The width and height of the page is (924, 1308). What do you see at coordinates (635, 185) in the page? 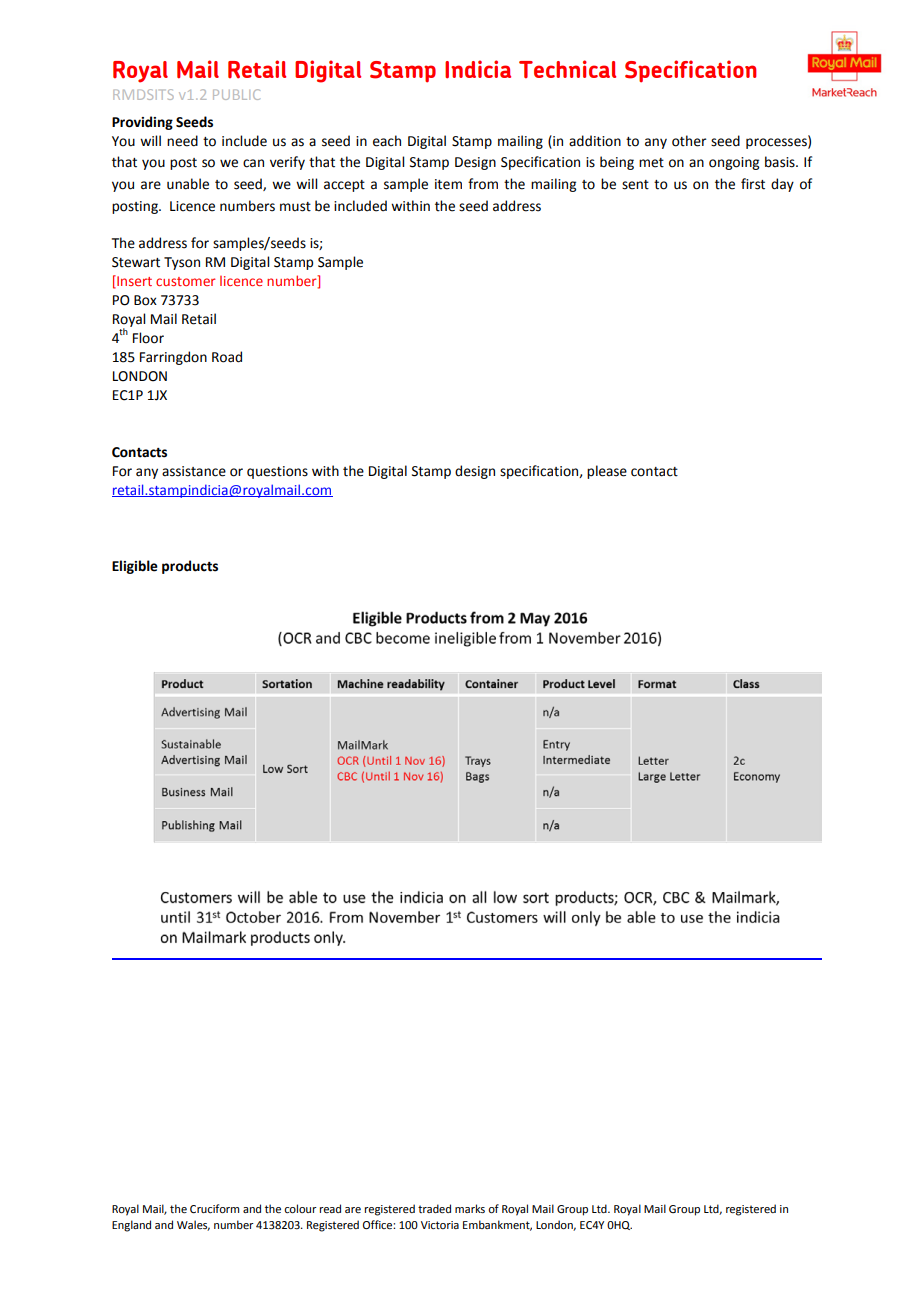
I see `sent` at bounding box center [635, 185].
